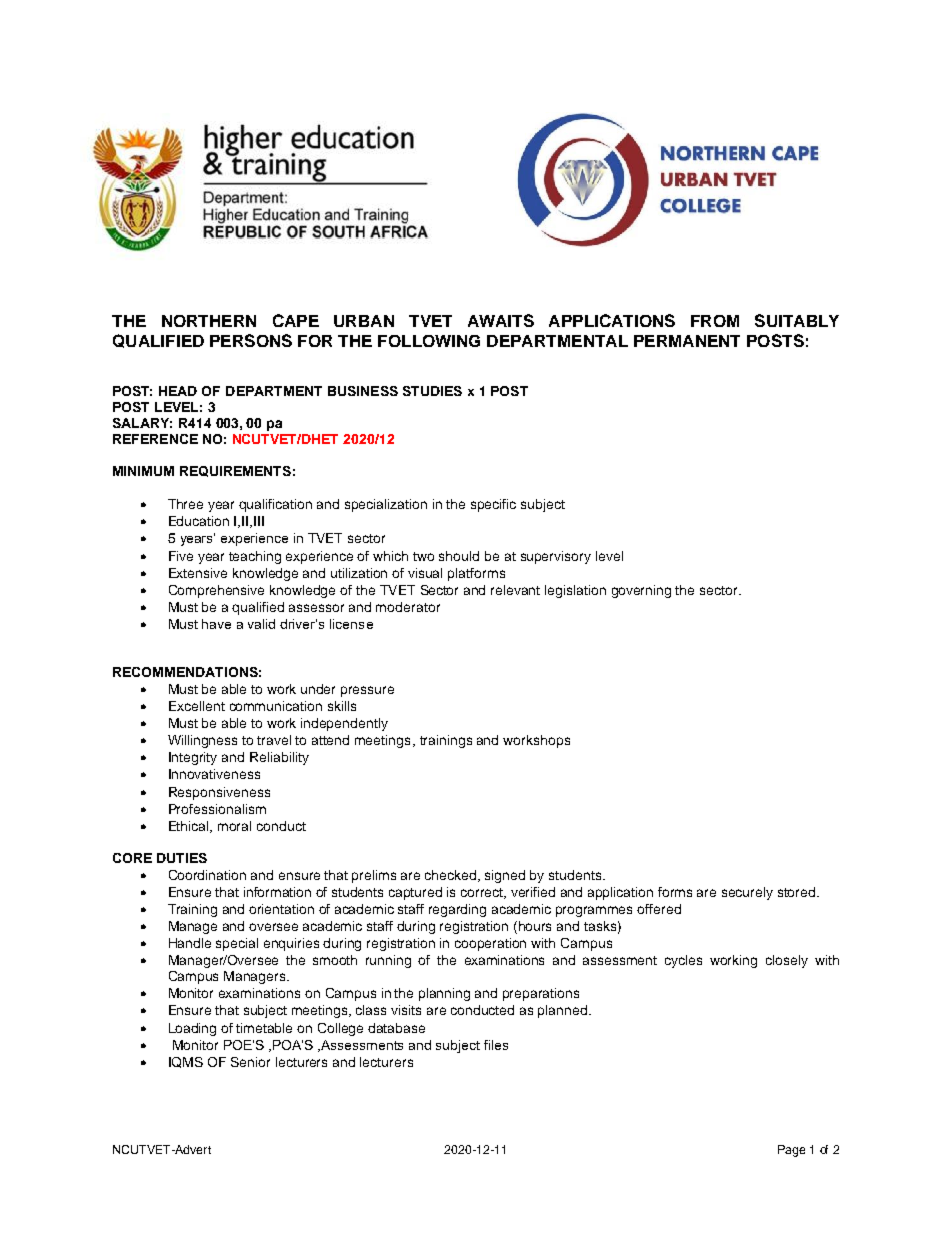 This screenshot has height=1233, width=952. I want to click on governing, so click(641, 591).
